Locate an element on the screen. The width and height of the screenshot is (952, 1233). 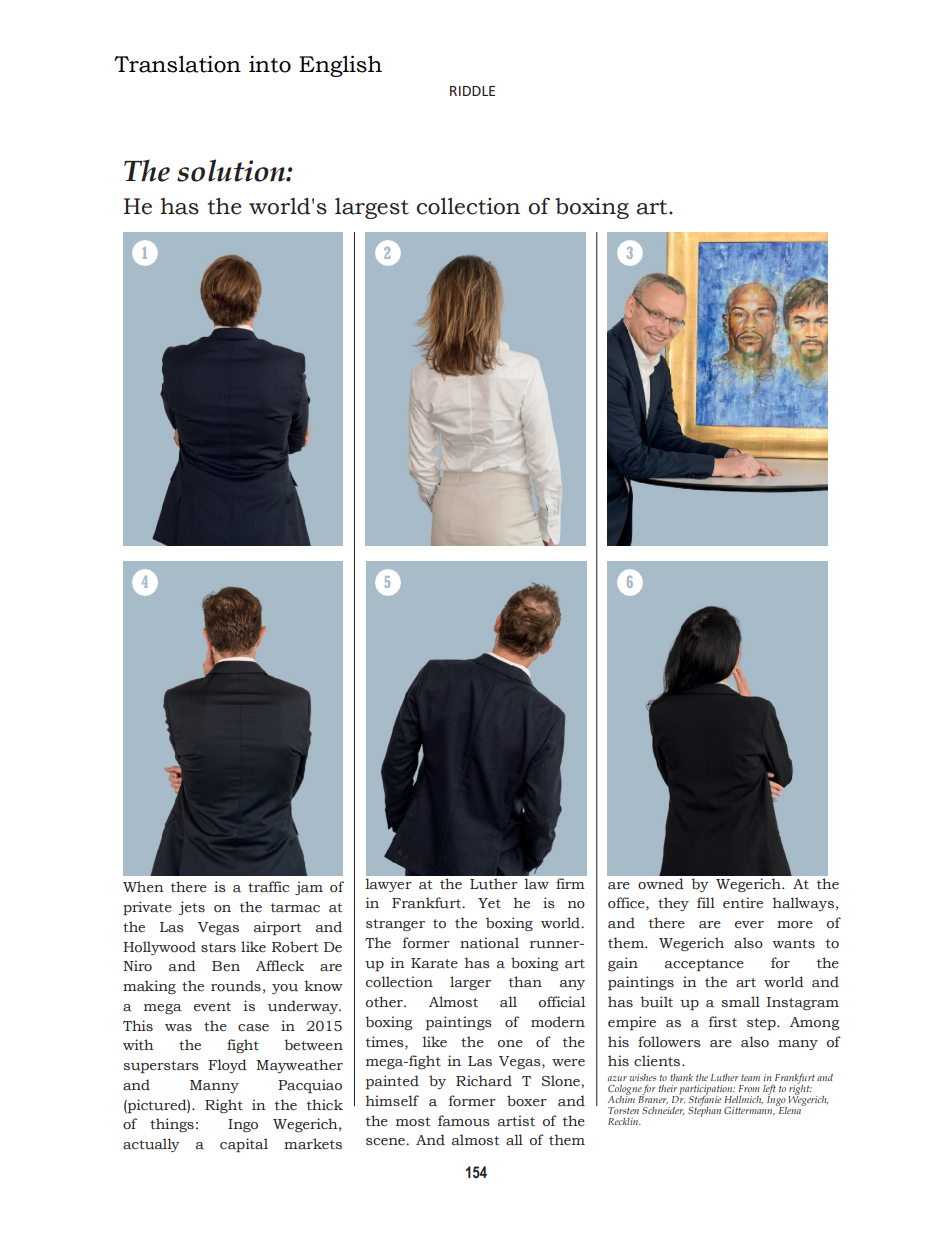
largest is located at coordinates (372, 208).
